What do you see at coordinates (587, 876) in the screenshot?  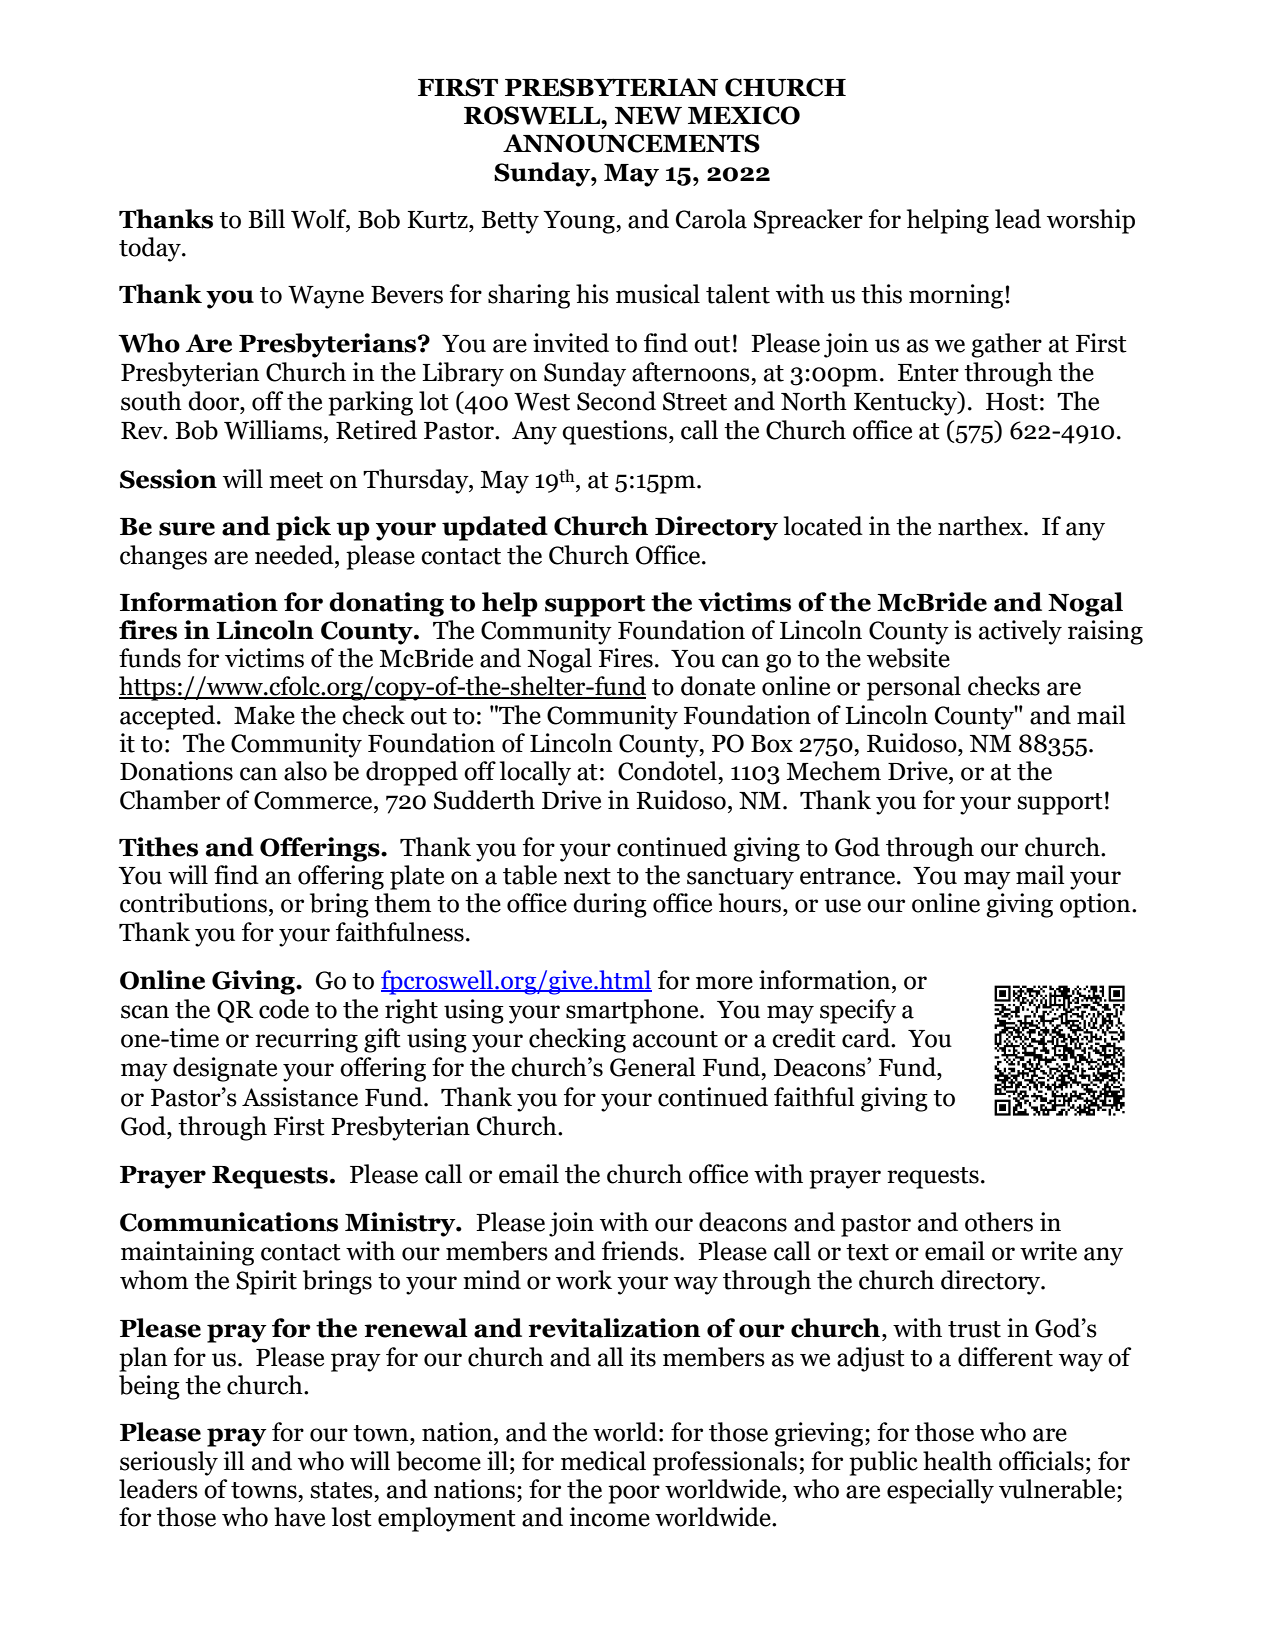 I see `next` at bounding box center [587, 876].
